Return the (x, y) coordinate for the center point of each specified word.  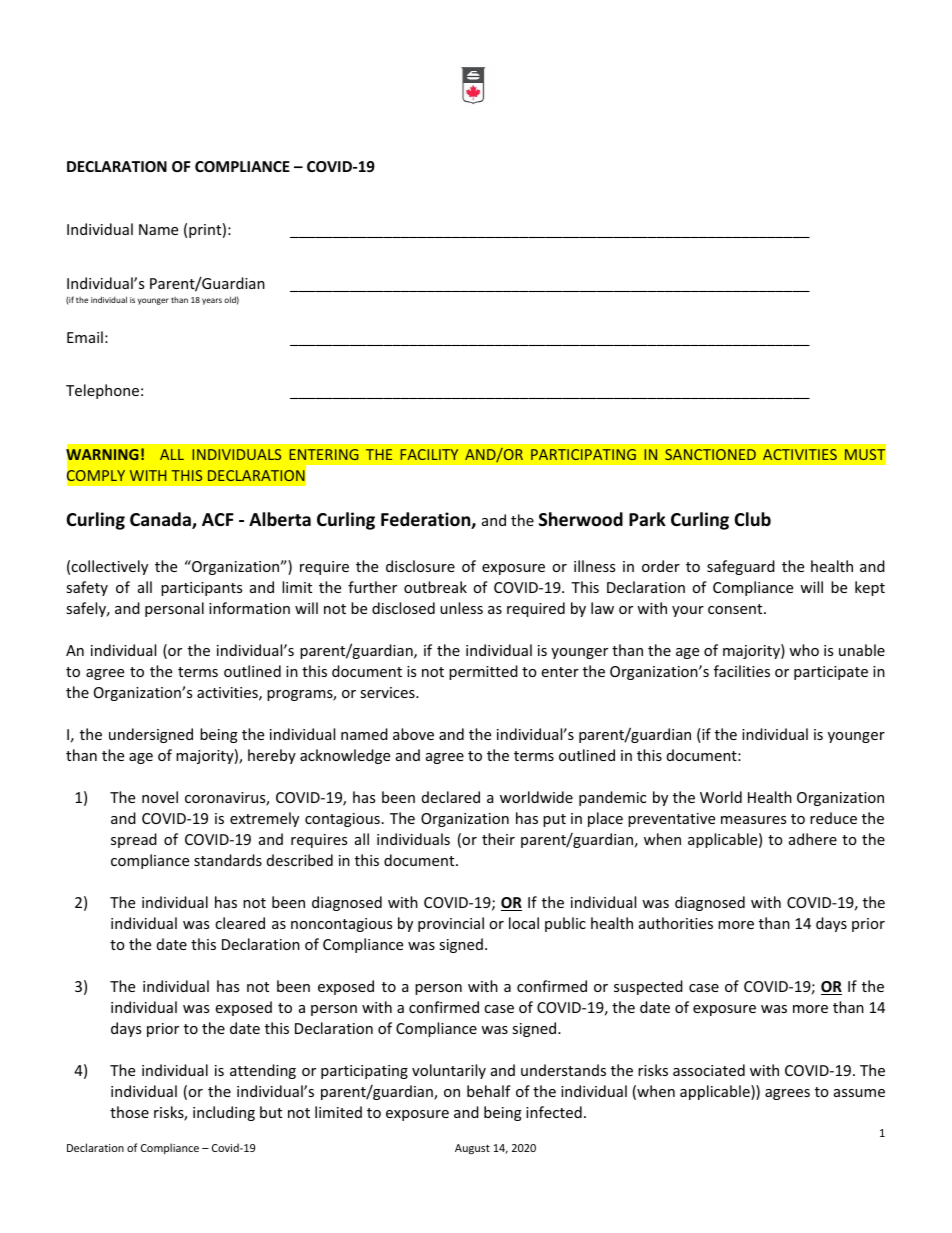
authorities (676, 923)
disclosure (420, 566)
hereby (272, 756)
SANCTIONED (710, 454)
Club (752, 519)
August (472, 1149)
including (224, 1113)
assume (859, 1093)
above (413, 734)
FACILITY (429, 454)
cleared (240, 923)
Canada (161, 520)
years (212, 301)
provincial (451, 924)
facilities (742, 671)
